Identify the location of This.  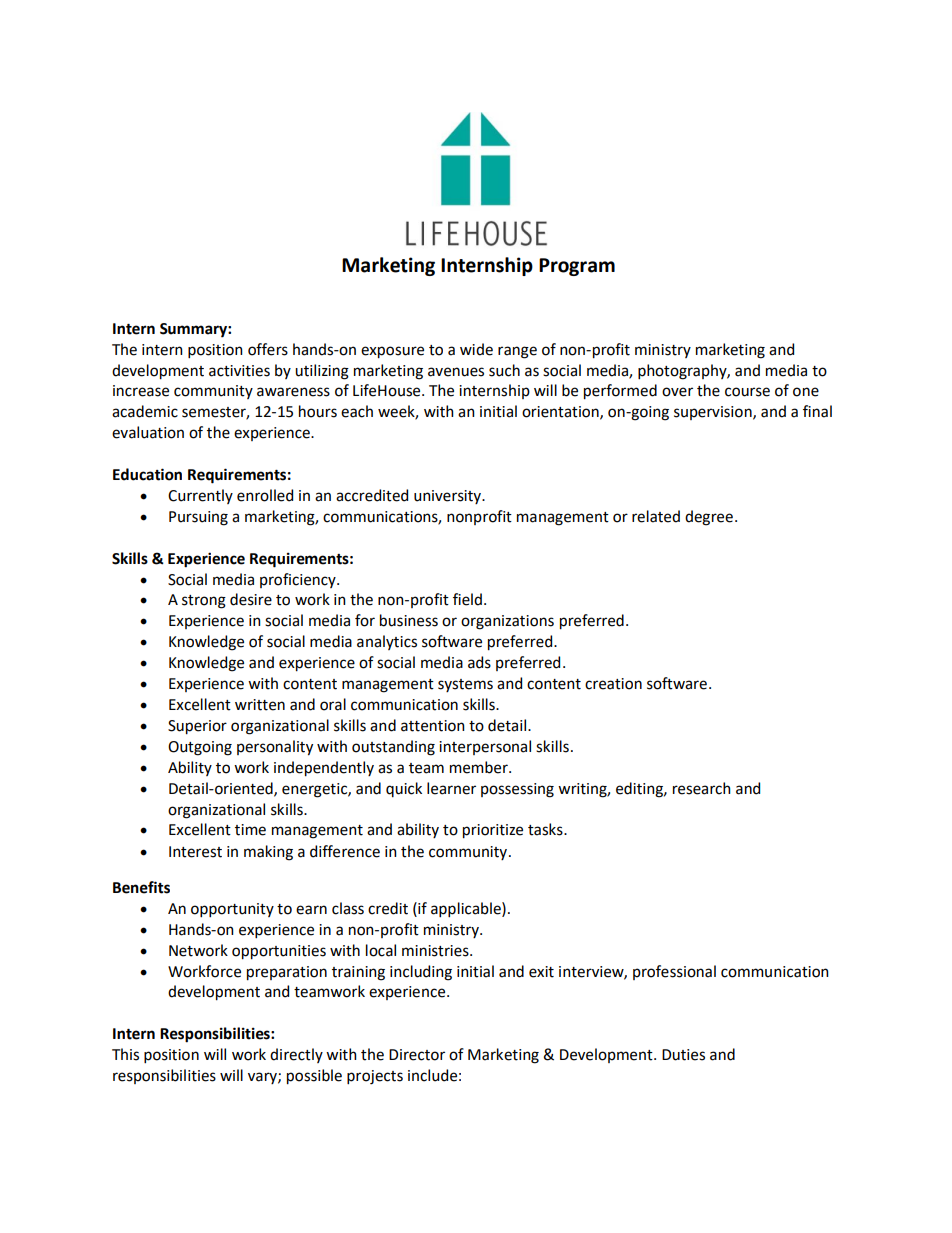
(125, 1054).
